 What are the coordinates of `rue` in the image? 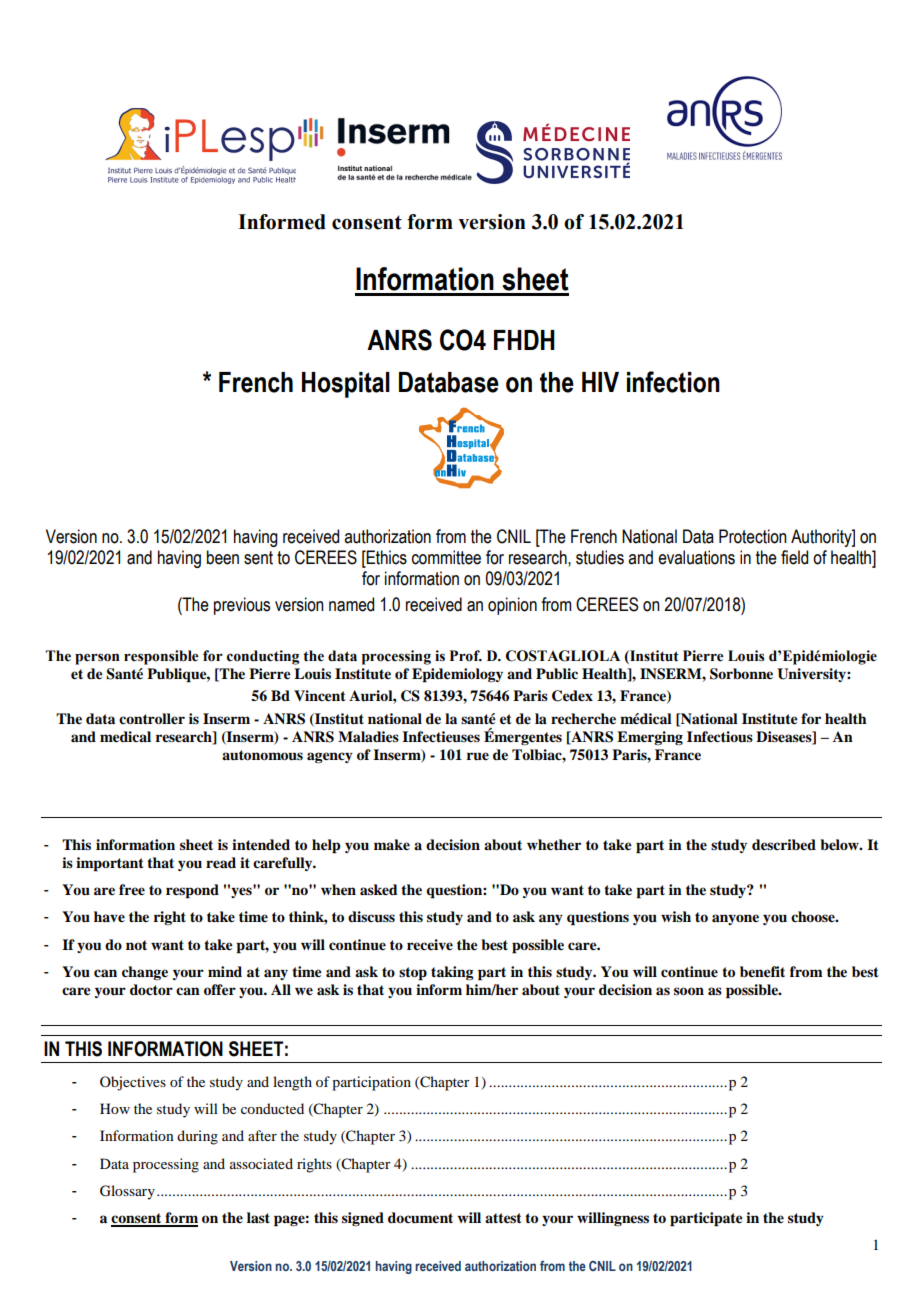 It's located at (478, 756).
